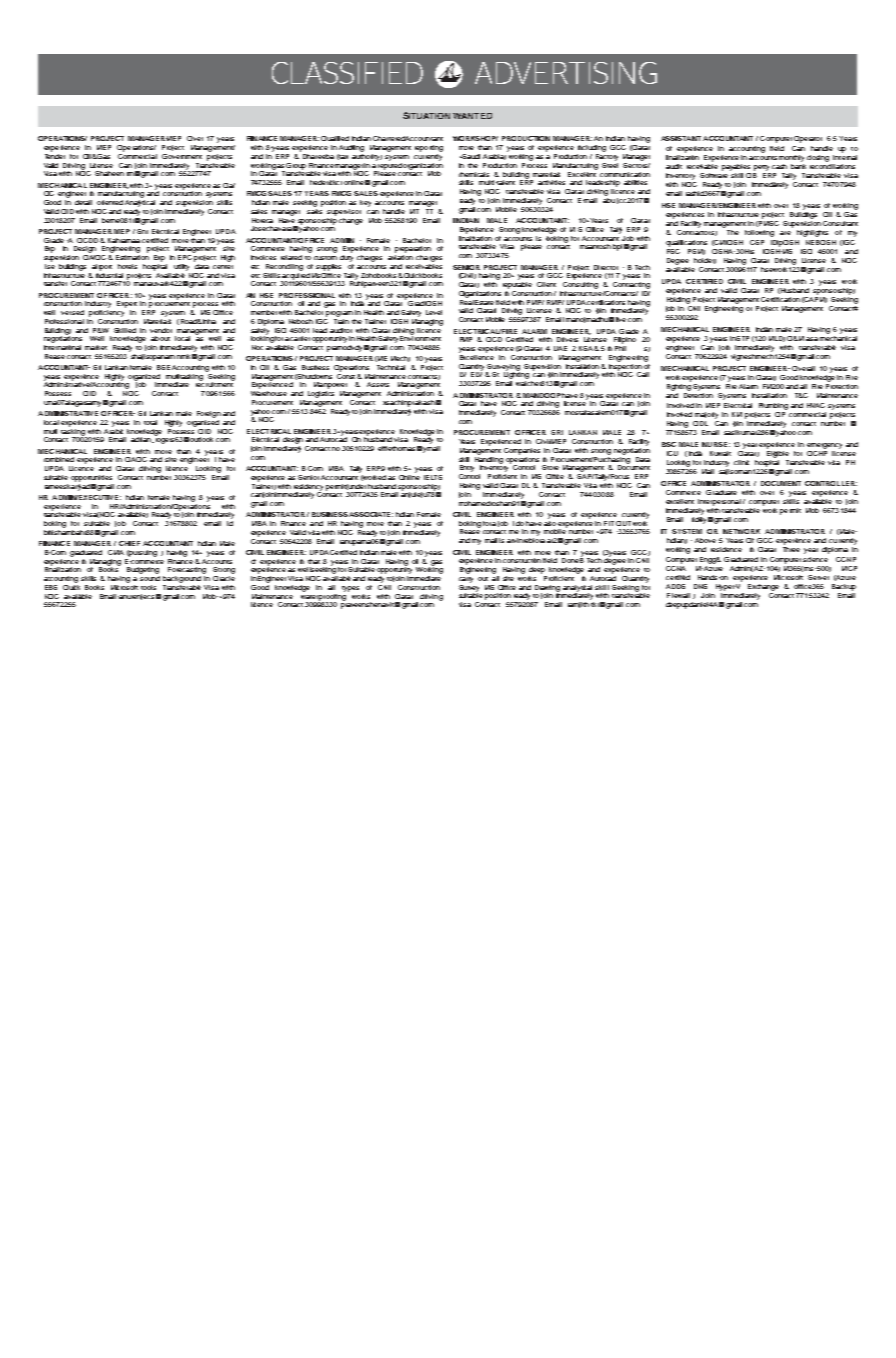  What do you see at coordinates (777, 339) in the screenshot?
I see `MLD` at bounding box center [777, 339].
